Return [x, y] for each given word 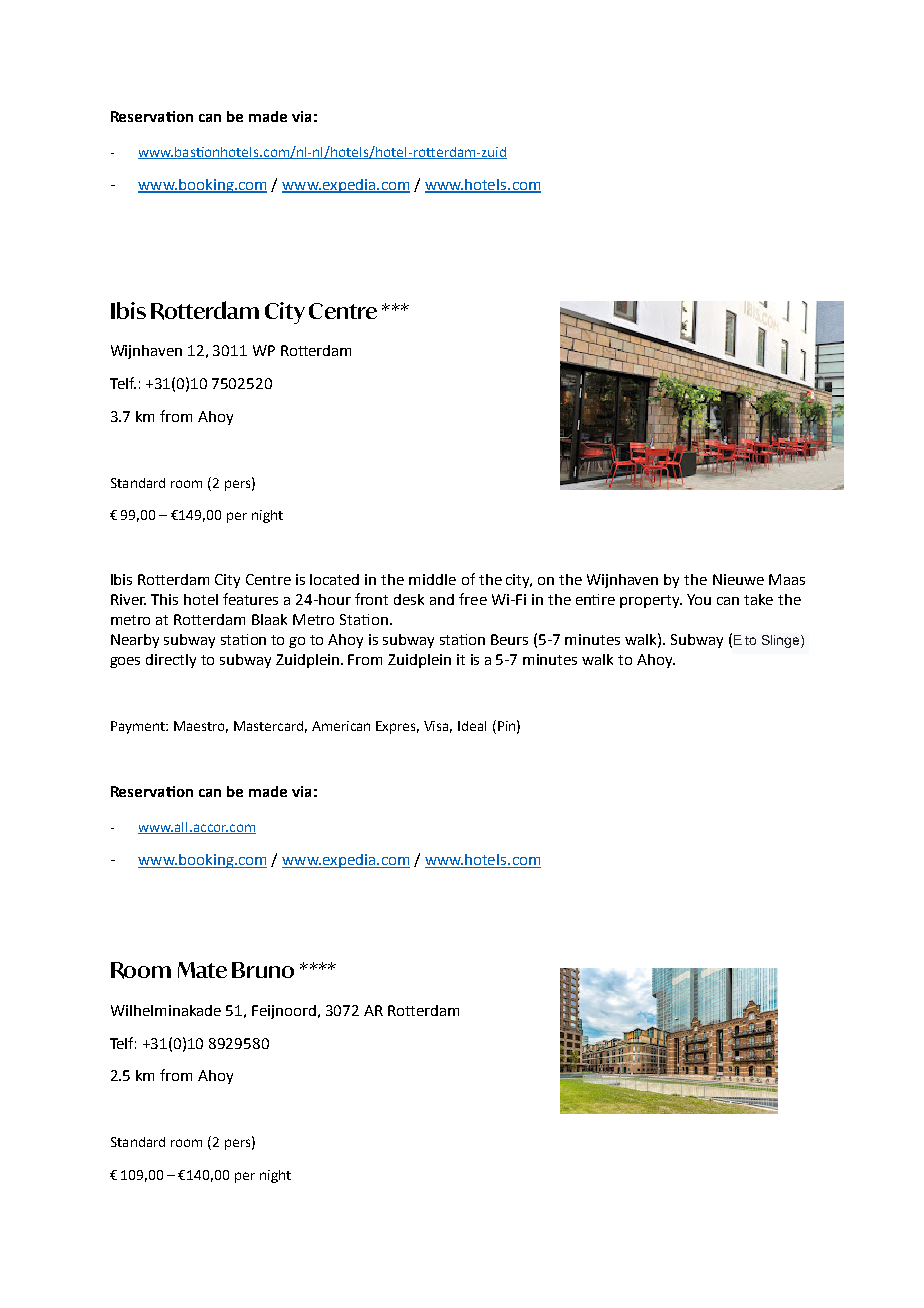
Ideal [472, 726]
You [699, 599]
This [164, 599]
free [473, 599]
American [341, 726]
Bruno [263, 970]
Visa [438, 727]
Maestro [201, 727]
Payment [139, 727]
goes [125, 662]
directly [171, 661]
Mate [202, 970]
